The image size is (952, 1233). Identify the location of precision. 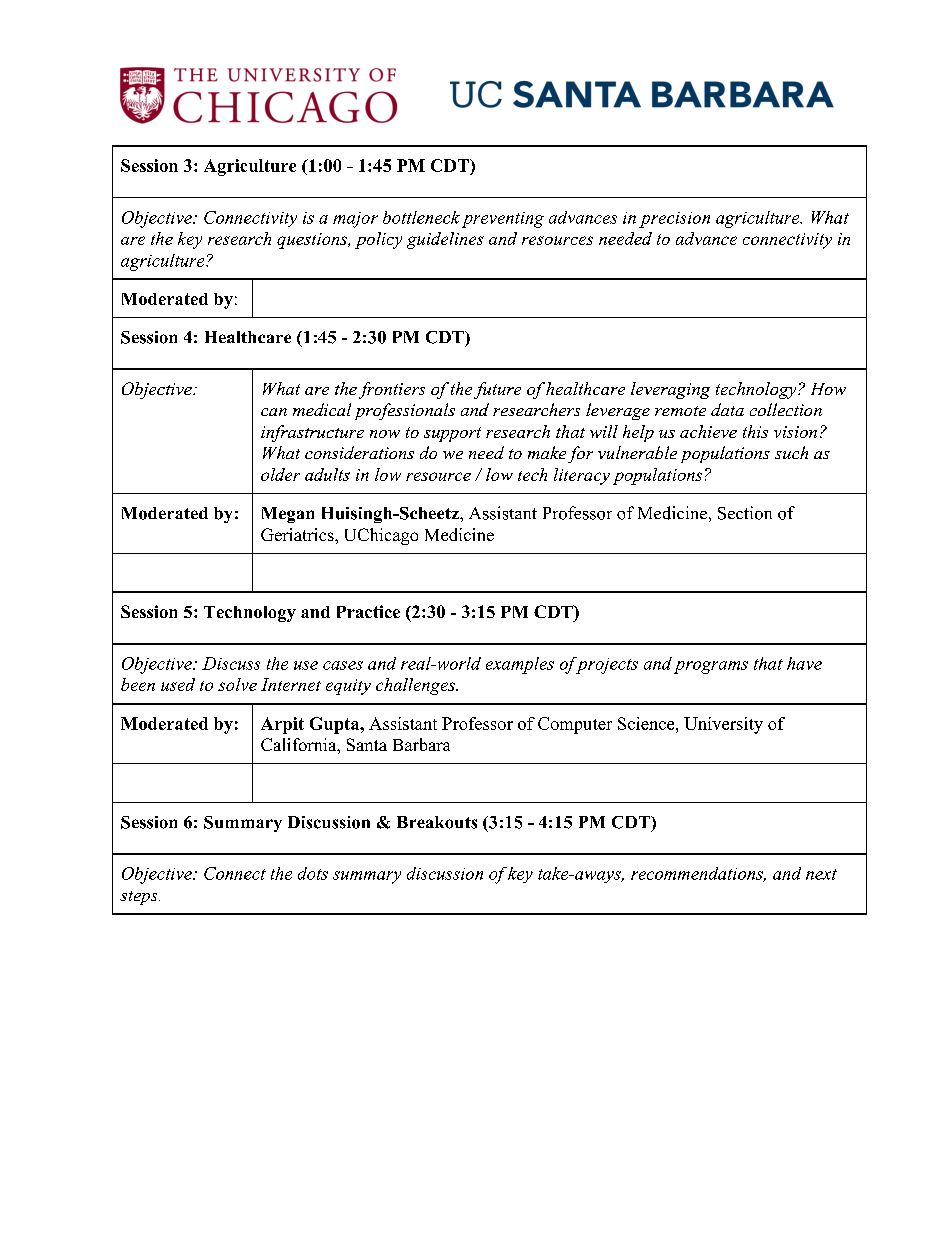
(674, 220).
